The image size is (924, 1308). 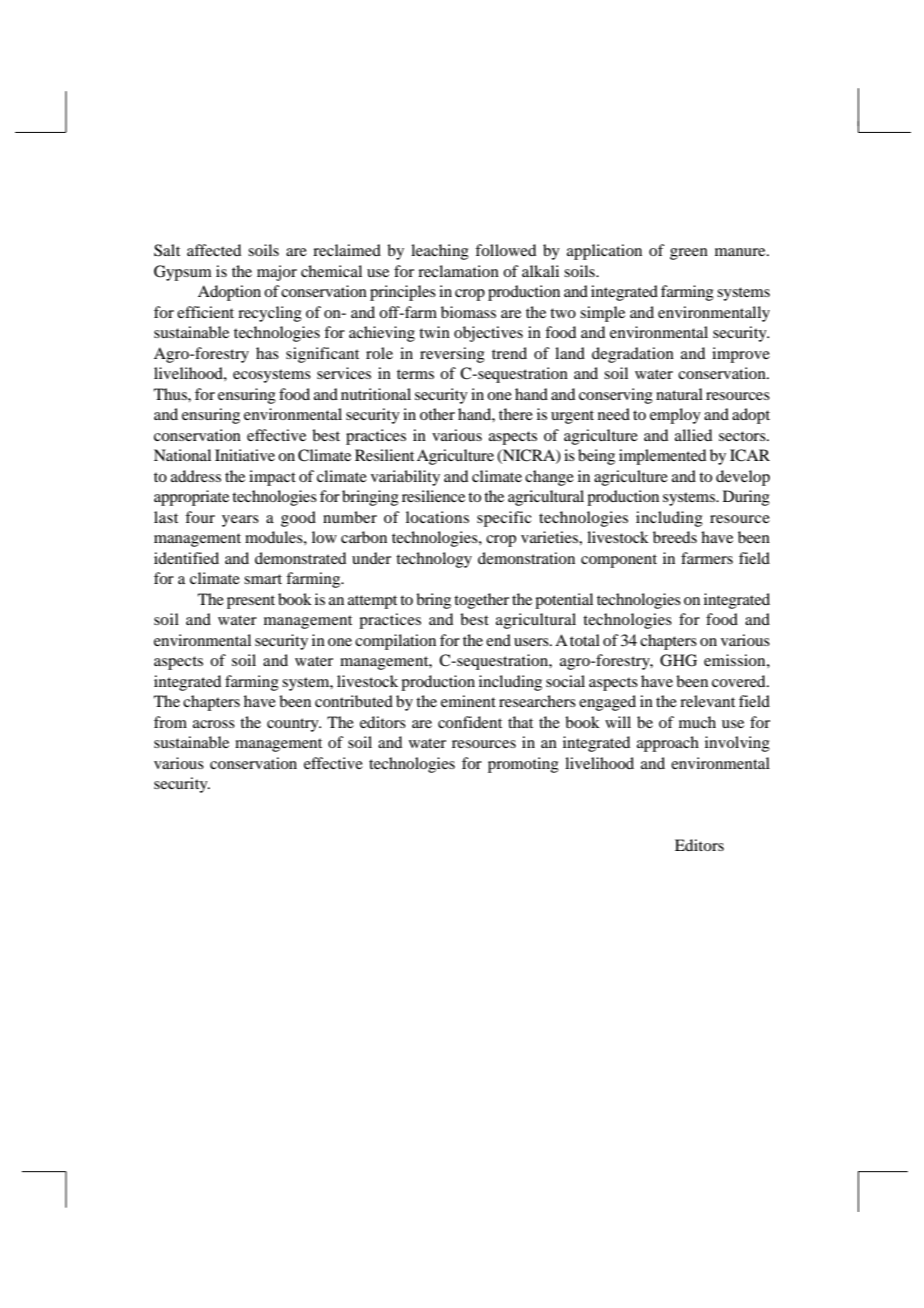 I want to click on breeds, so click(x=675, y=537).
